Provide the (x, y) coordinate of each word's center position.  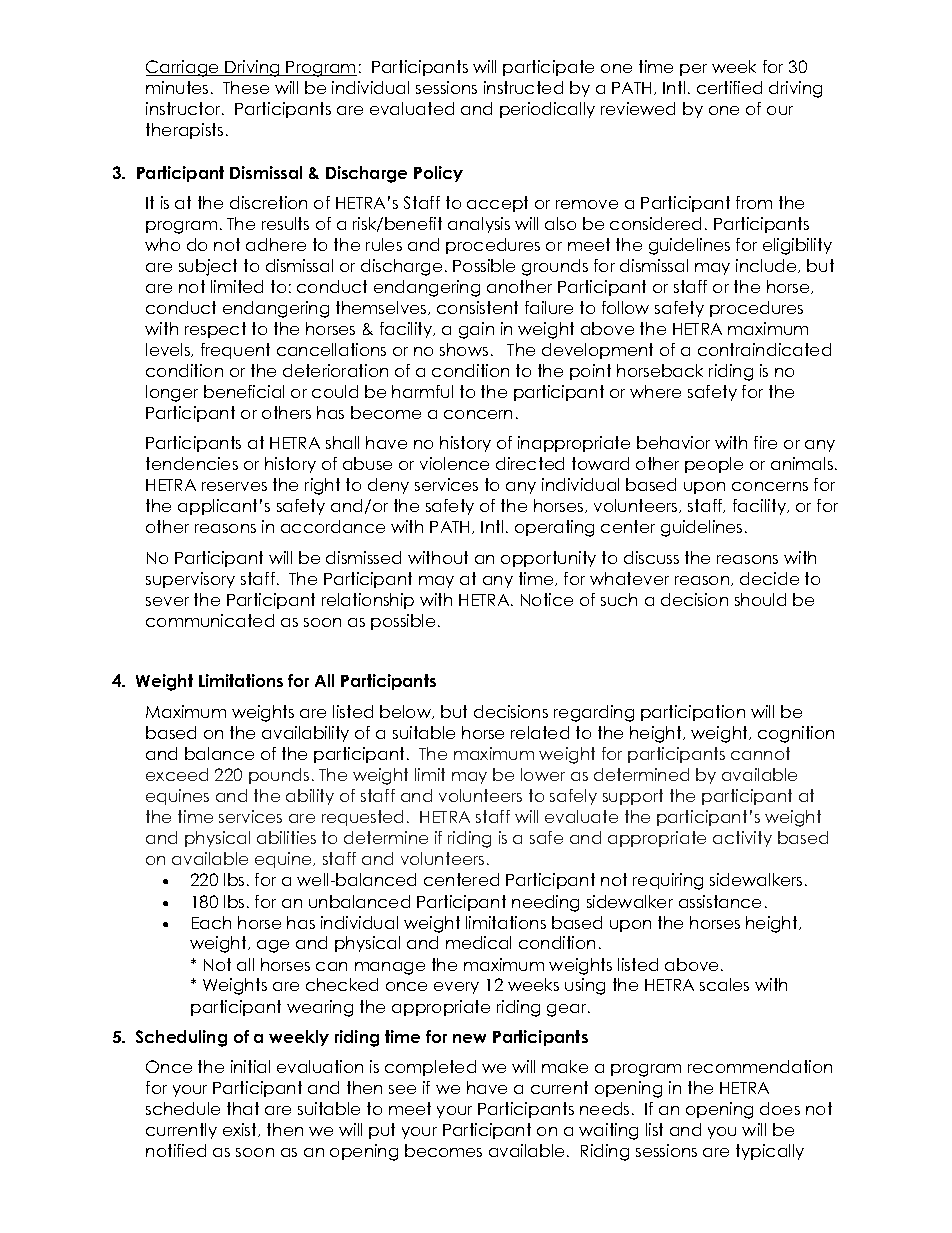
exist (241, 1130)
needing (545, 903)
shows (464, 349)
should (760, 599)
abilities (286, 837)
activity (742, 839)
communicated (210, 620)
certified (729, 87)
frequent (235, 351)
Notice (547, 599)
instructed (523, 87)
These (246, 87)
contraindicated (764, 349)
